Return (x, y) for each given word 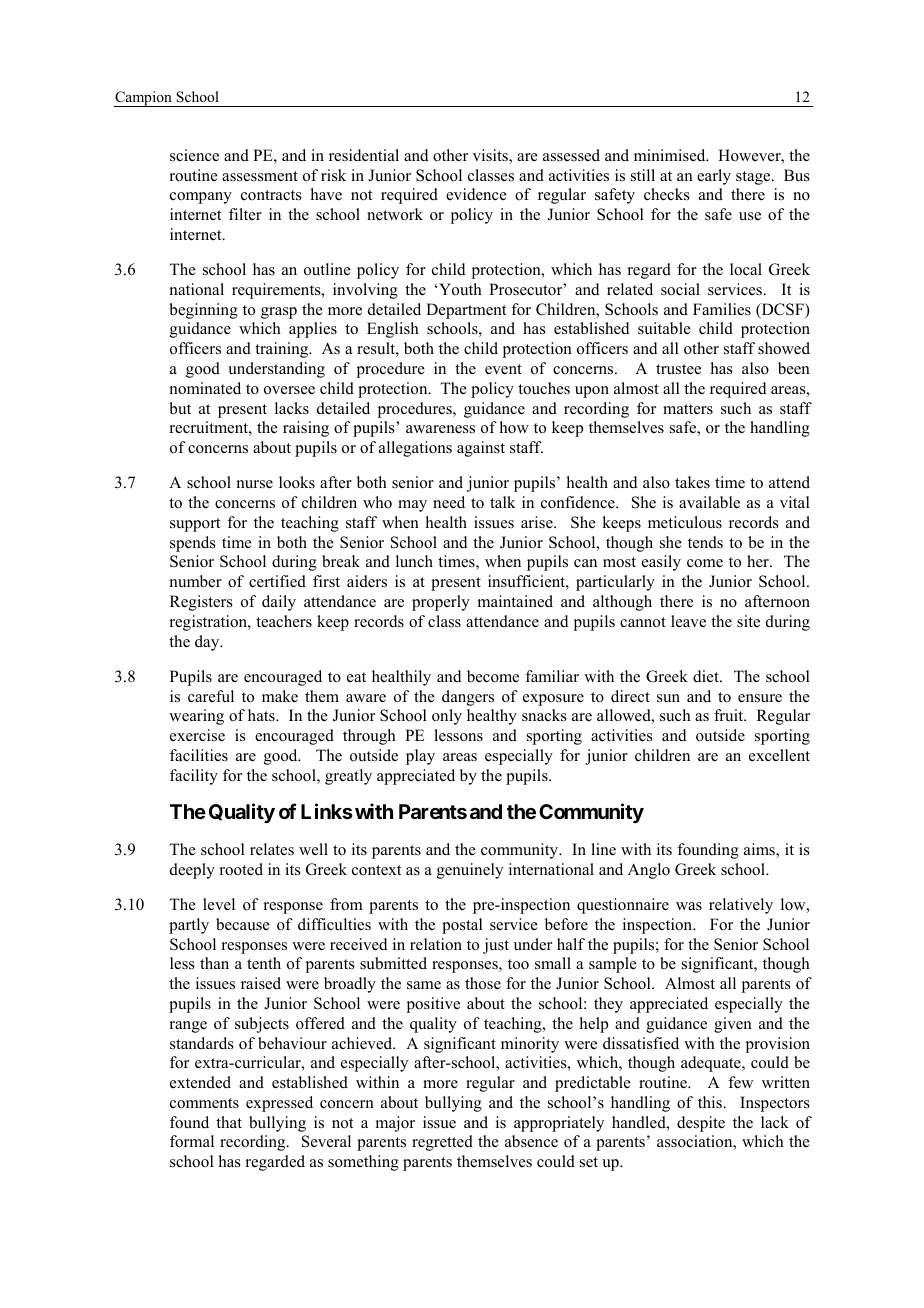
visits (491, 156)
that (229, 1122)
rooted (241, 869)
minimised (671, 155)
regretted (442, 1143)
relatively (741, 906)
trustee (678, 369)
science (194, 155)
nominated (205, 388)
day (208, 643)
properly (441, 603)
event (503, 369)
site (748, 621)
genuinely (470, 871)
